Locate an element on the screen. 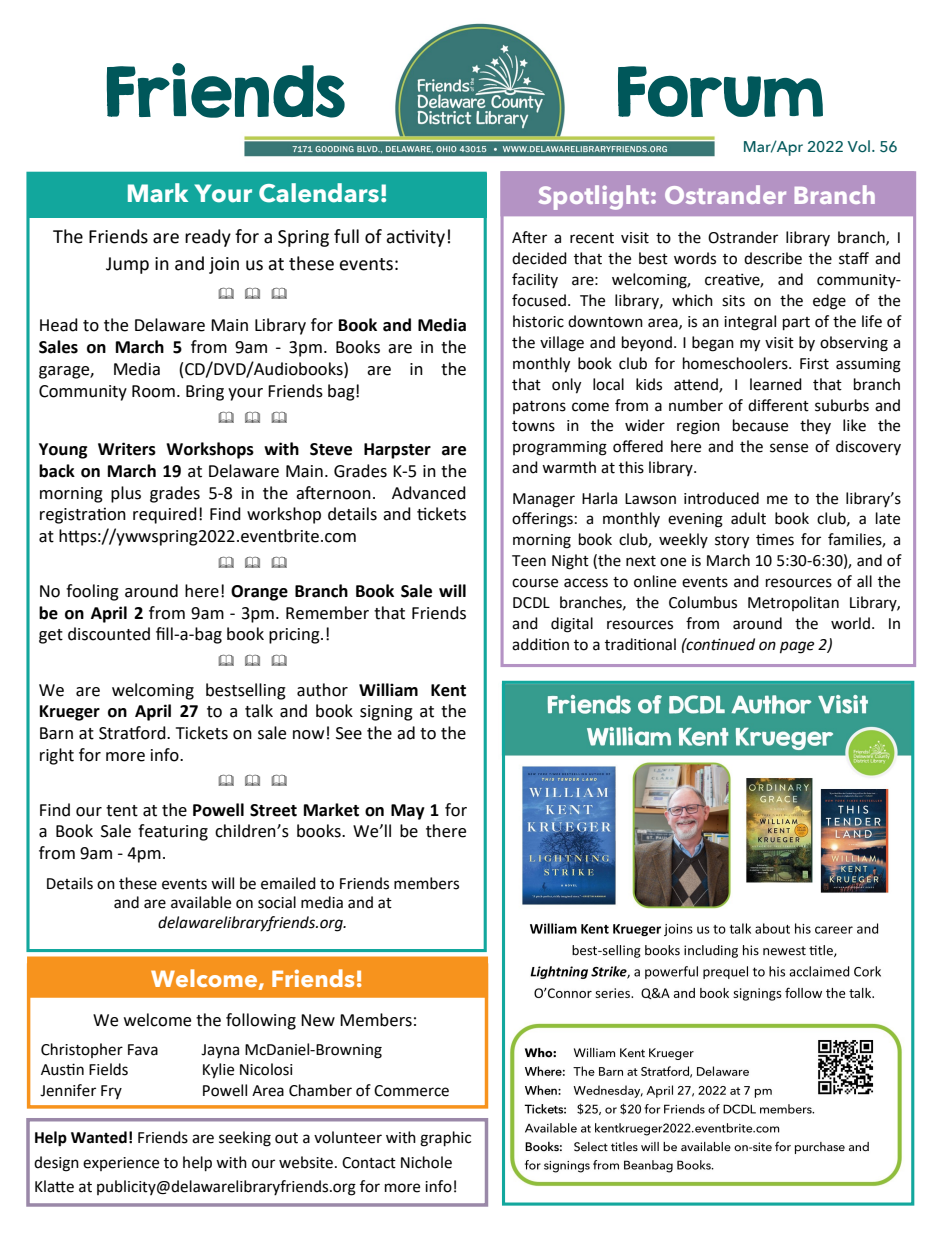  Wanted is located at coordinates (99, 1137).
